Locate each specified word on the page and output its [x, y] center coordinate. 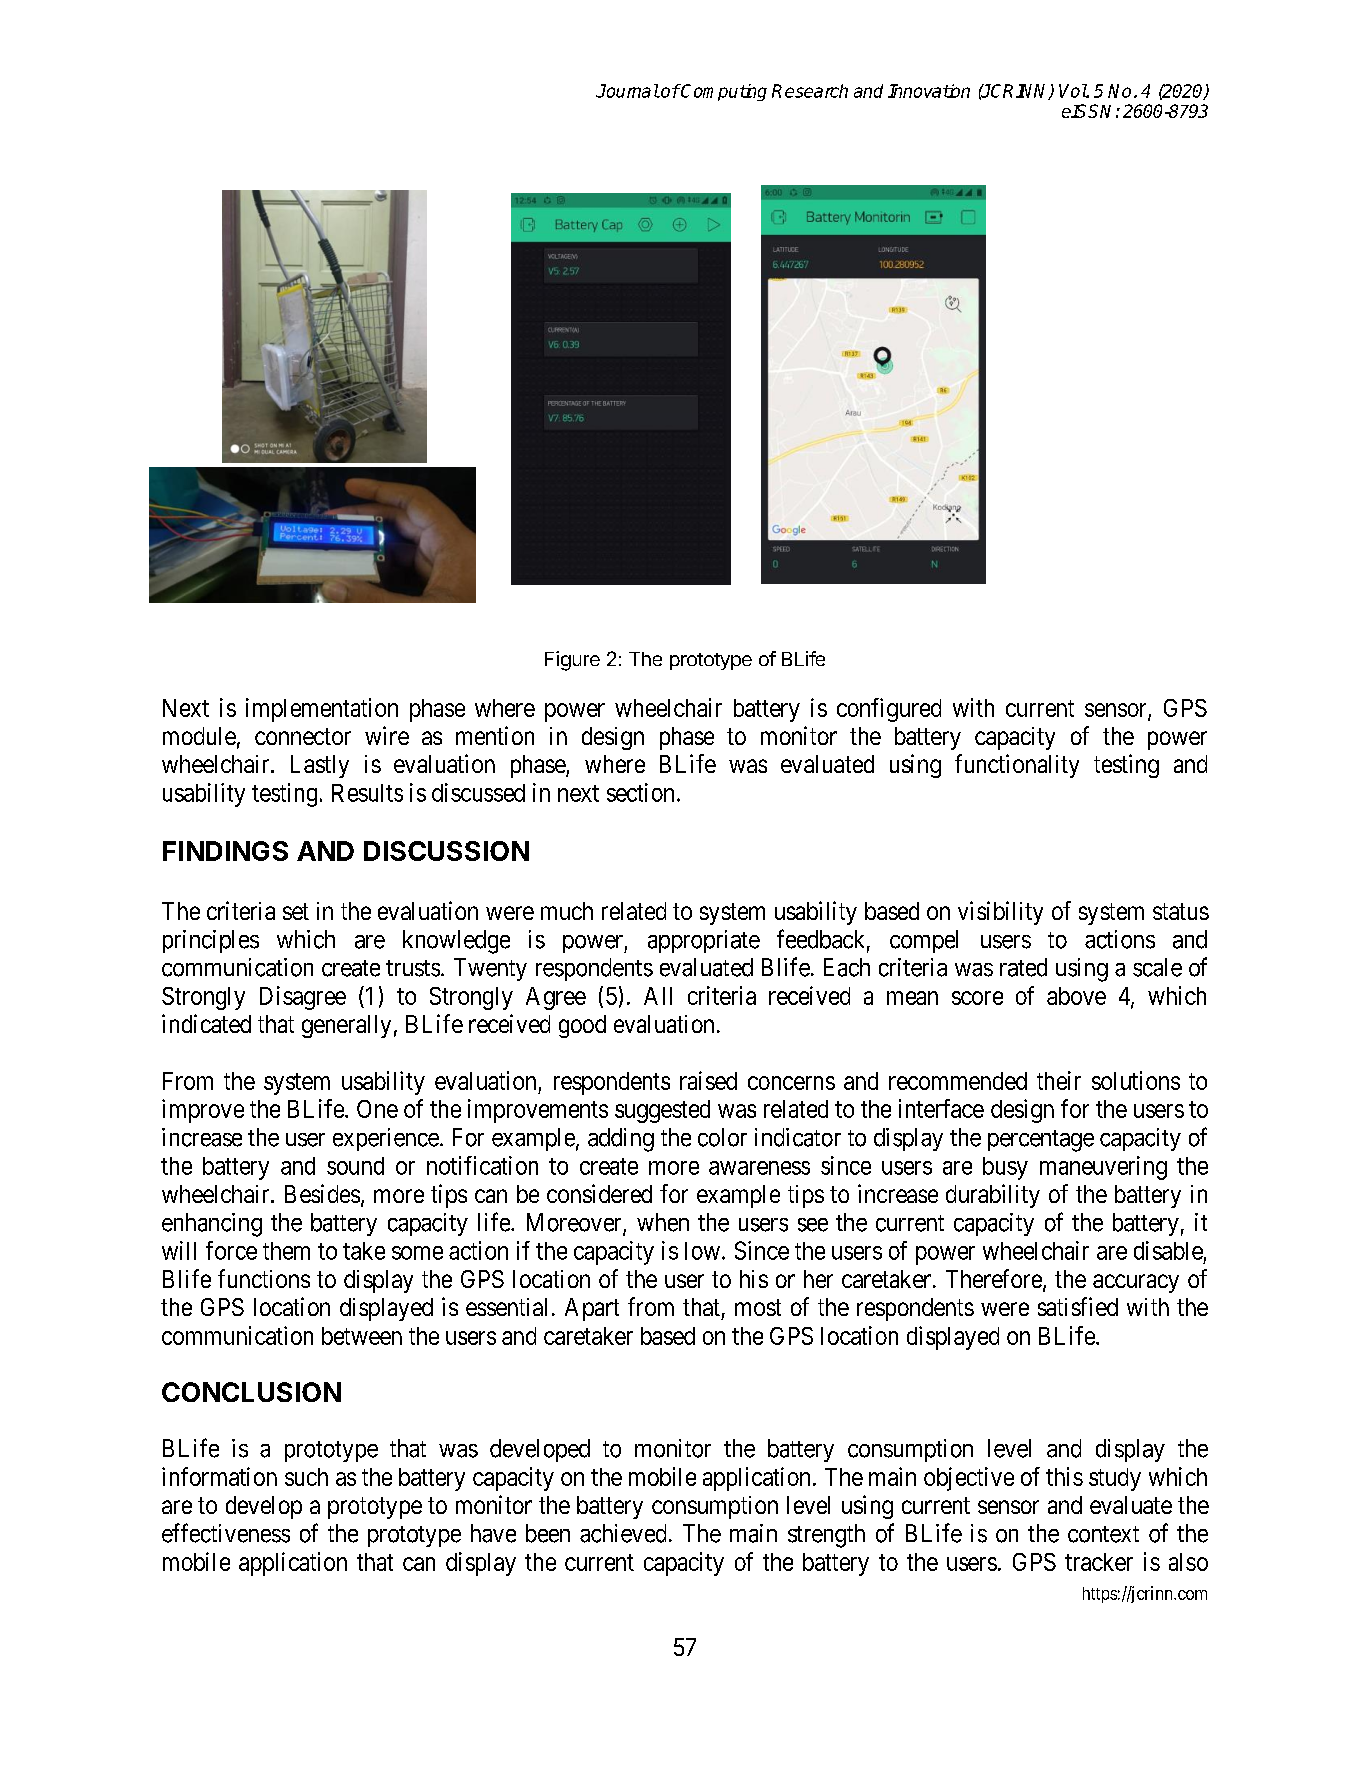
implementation [322, 710]
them [286, 1251]
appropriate [704, 941]
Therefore [994, 1278]
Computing [723, 92]
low [702, 1251]
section [640, 792]
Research [810, 91]
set [296, 911]
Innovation [929, 91]
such [306, 1477]
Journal [627, 91]
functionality [1017, 766]
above [1076, 996]
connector [303, 736]
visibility [1000, 913]
